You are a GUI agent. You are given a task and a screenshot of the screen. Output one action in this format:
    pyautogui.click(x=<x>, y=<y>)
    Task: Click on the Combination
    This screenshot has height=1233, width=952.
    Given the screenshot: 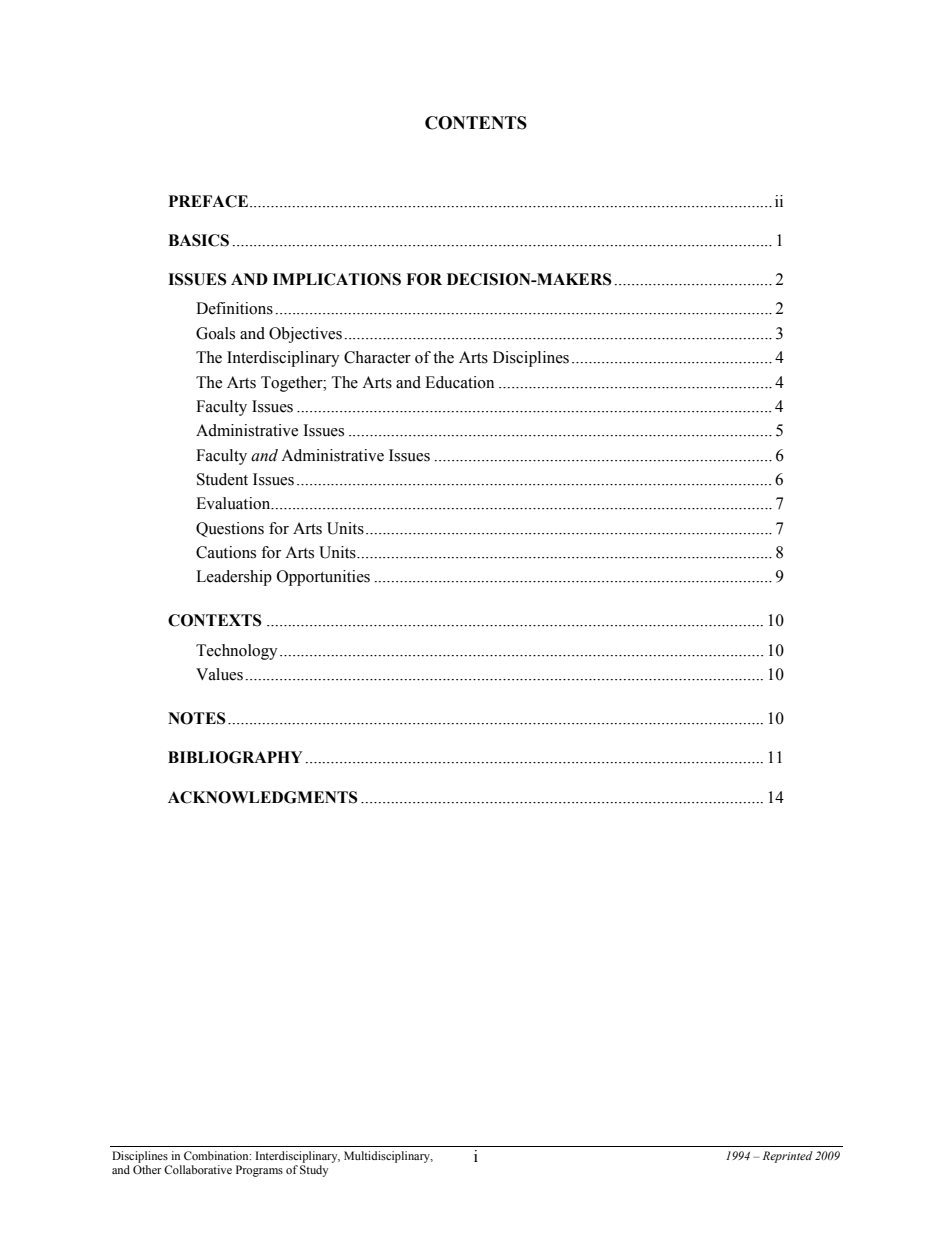 What is the action you would take?
    pyautogui.click(x=217, y=1155)
